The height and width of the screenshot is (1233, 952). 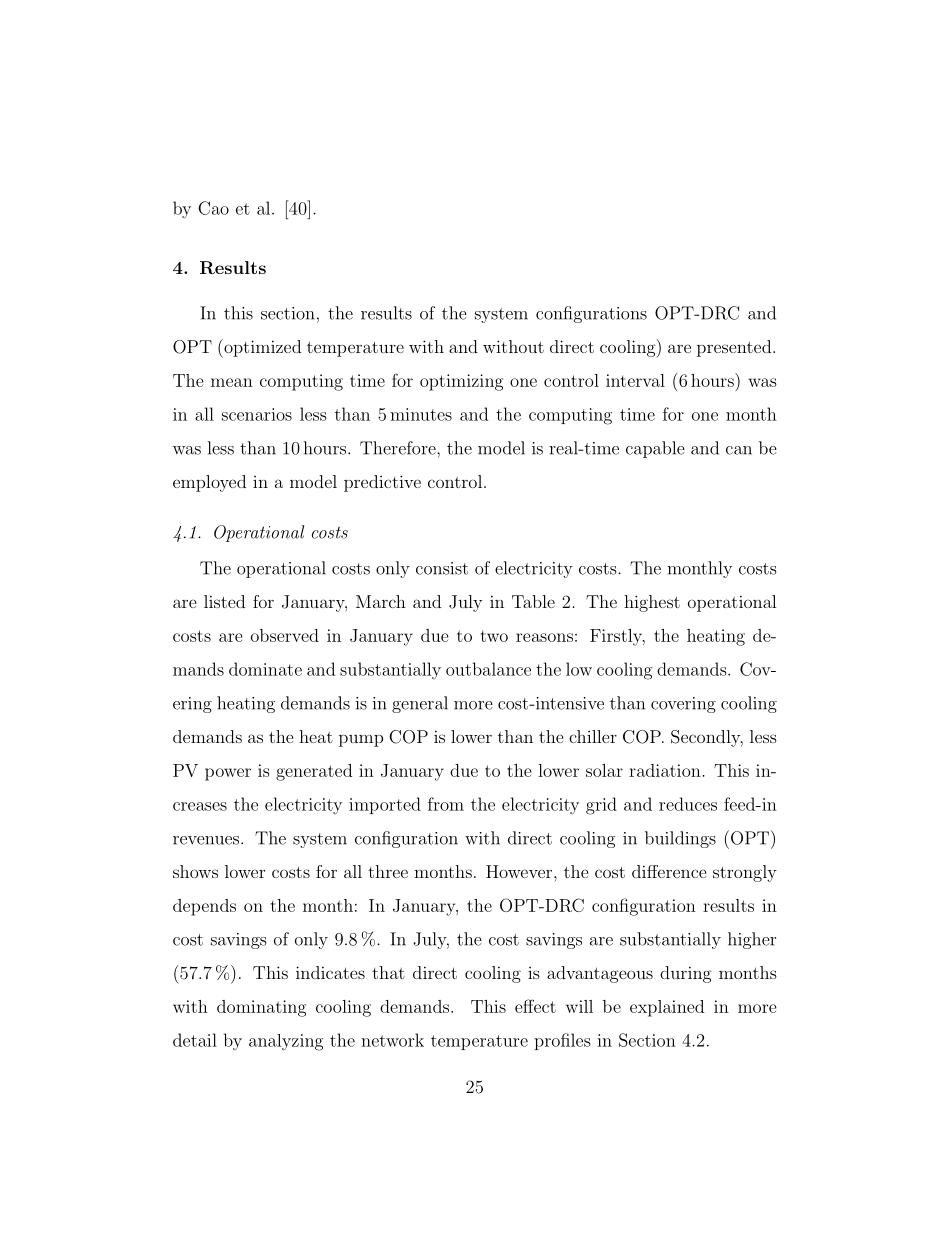 I want to click on presented, so click(x=734, y=348).
